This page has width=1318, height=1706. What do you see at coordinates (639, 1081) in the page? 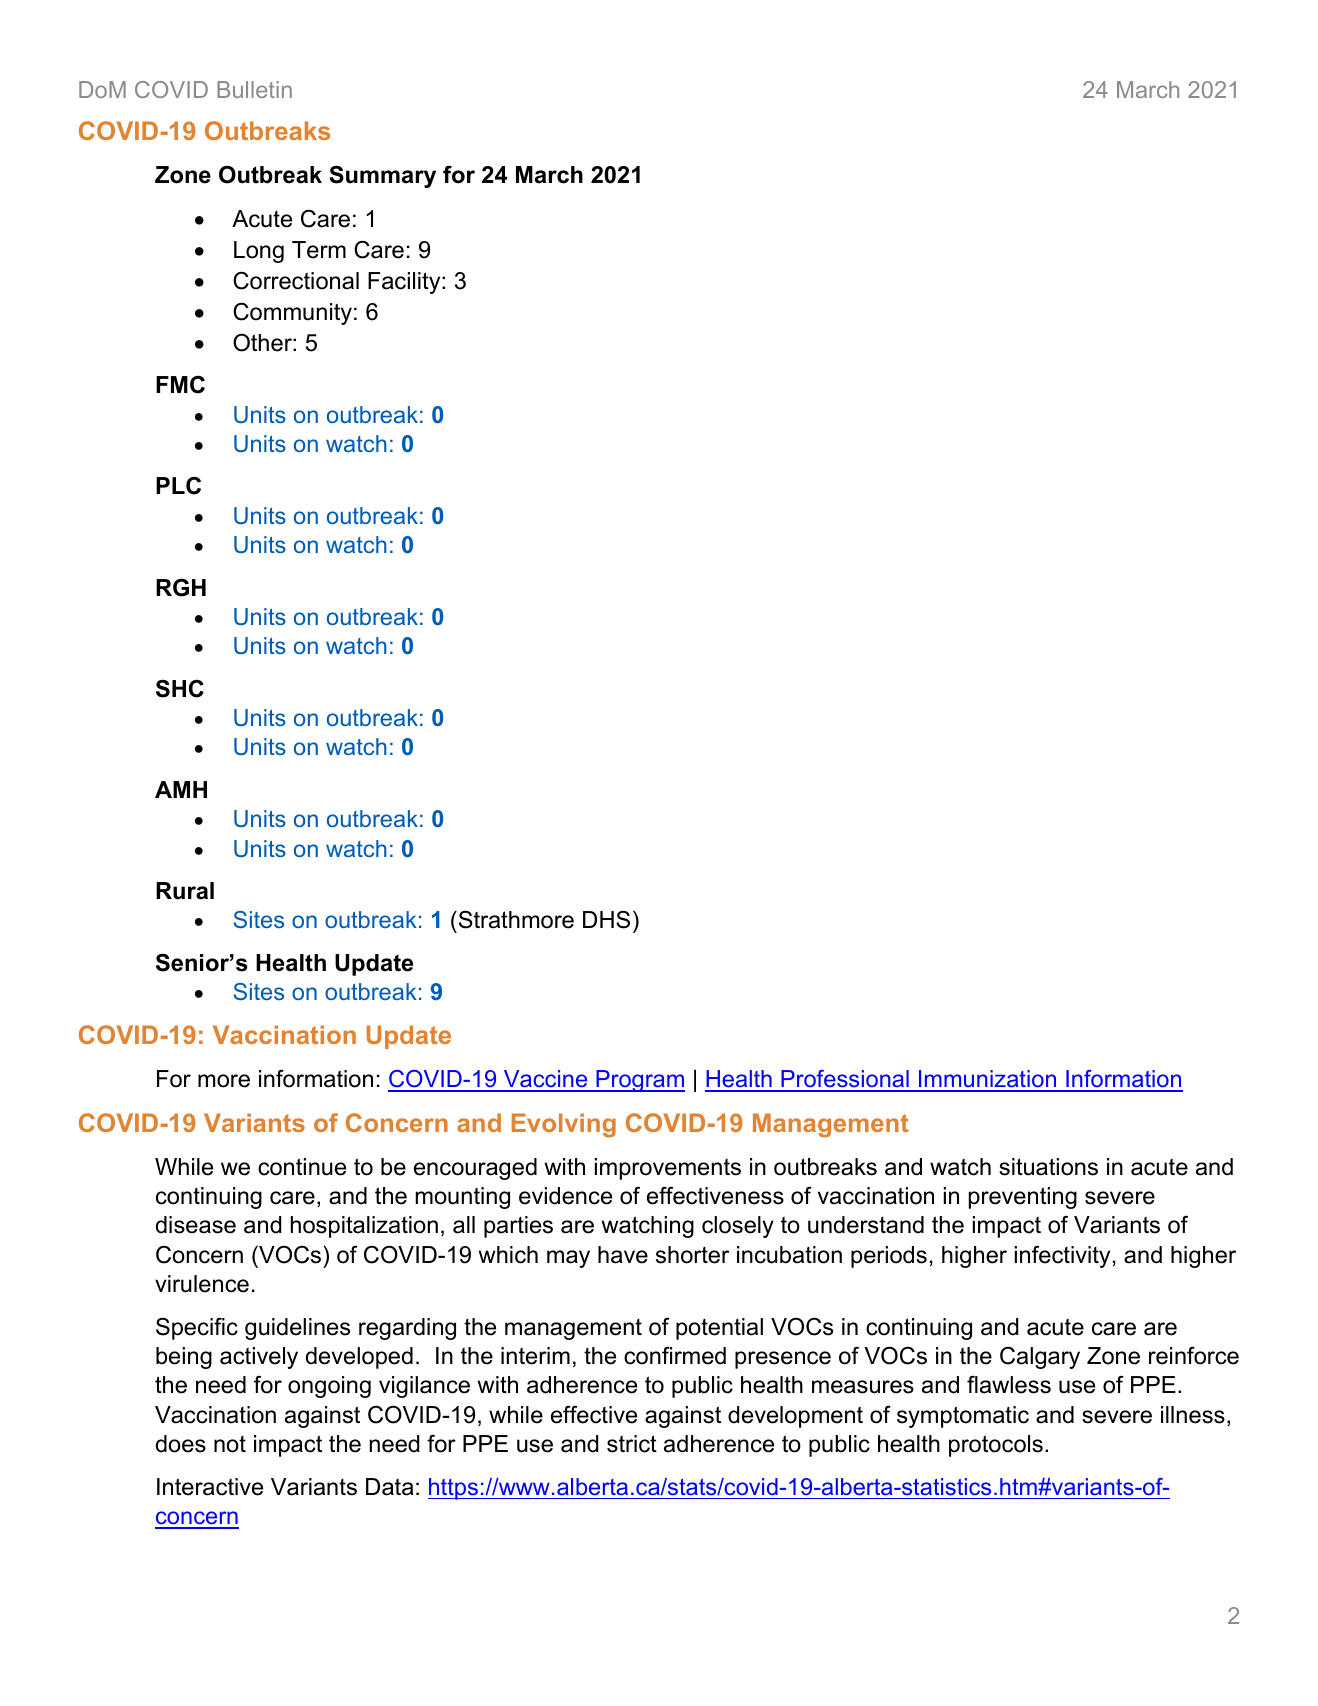
I see `Program` at bounding box center [639, 1081].
